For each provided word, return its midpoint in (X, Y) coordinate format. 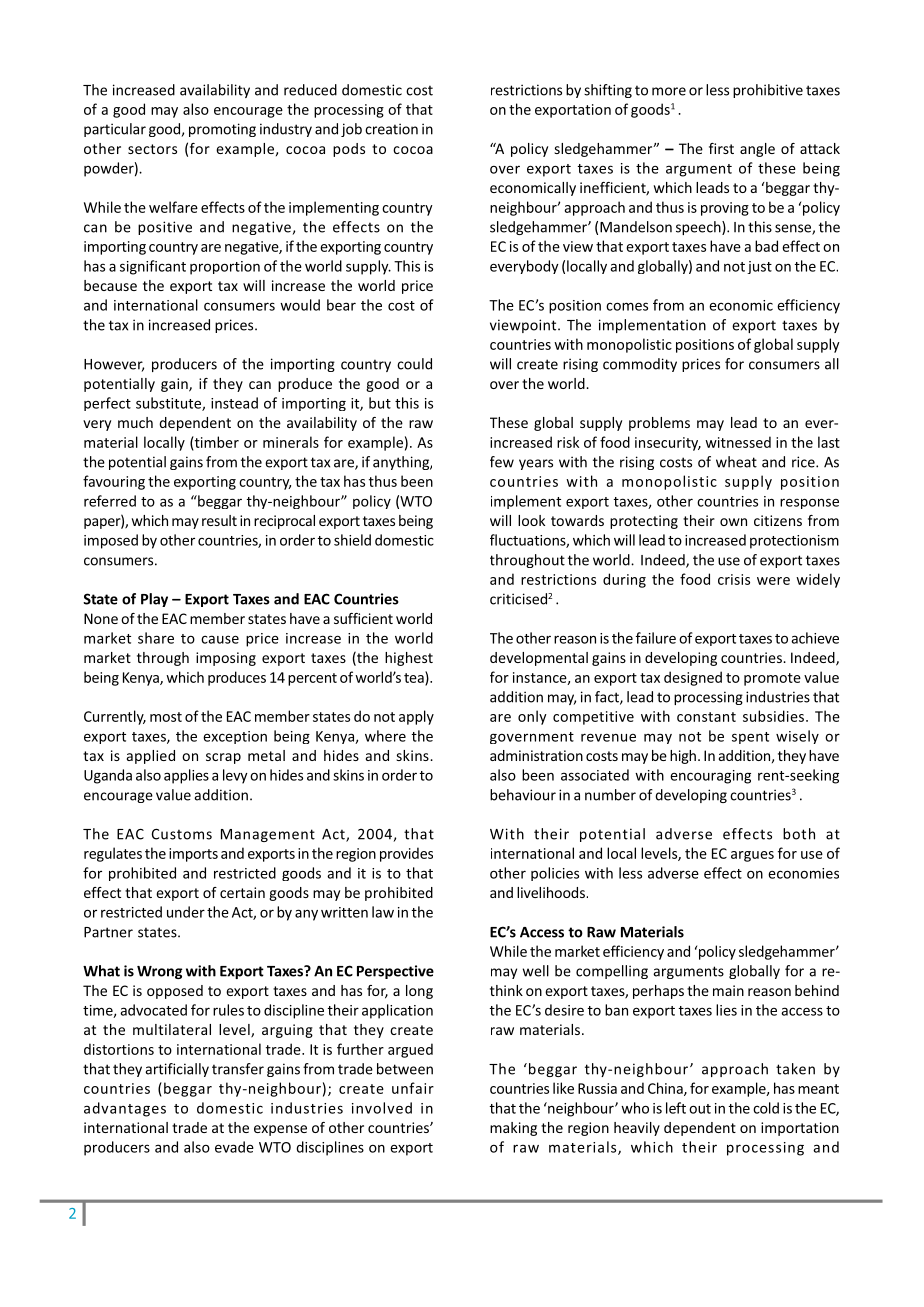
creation (391, 129)
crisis (734, 579)
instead (234, 403)
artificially (177, 1070)
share (156, 638)
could (414, 364)
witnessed (738, 442)
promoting (222, 130)
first (721, 148)
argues (752, 856)
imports (193, 855)
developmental (539, 659)
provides (406, 854)
